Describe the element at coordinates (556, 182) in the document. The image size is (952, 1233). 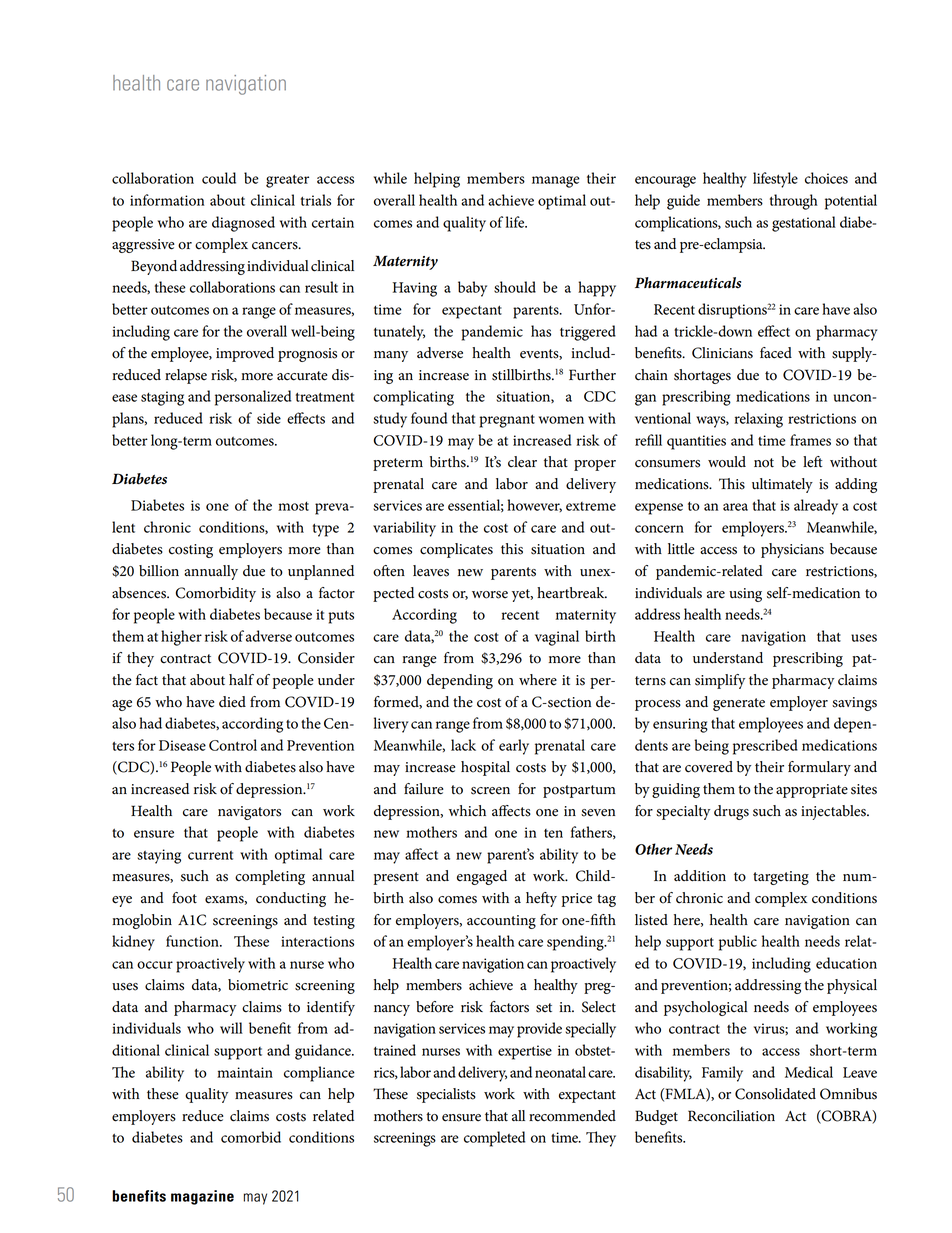
I see `manage` at that location.
